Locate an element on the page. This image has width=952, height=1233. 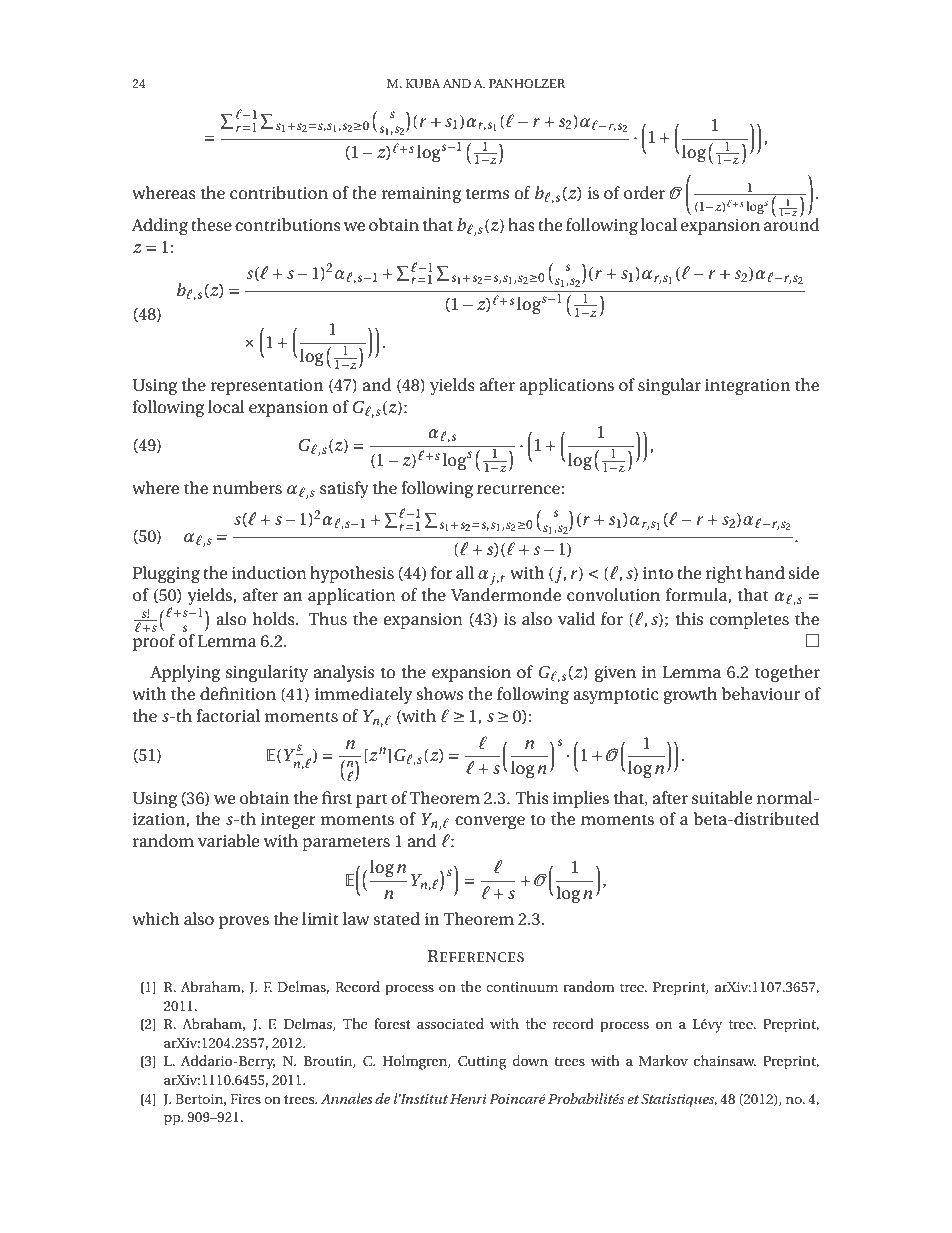
recurrence is located at coordinates (519, 489).
